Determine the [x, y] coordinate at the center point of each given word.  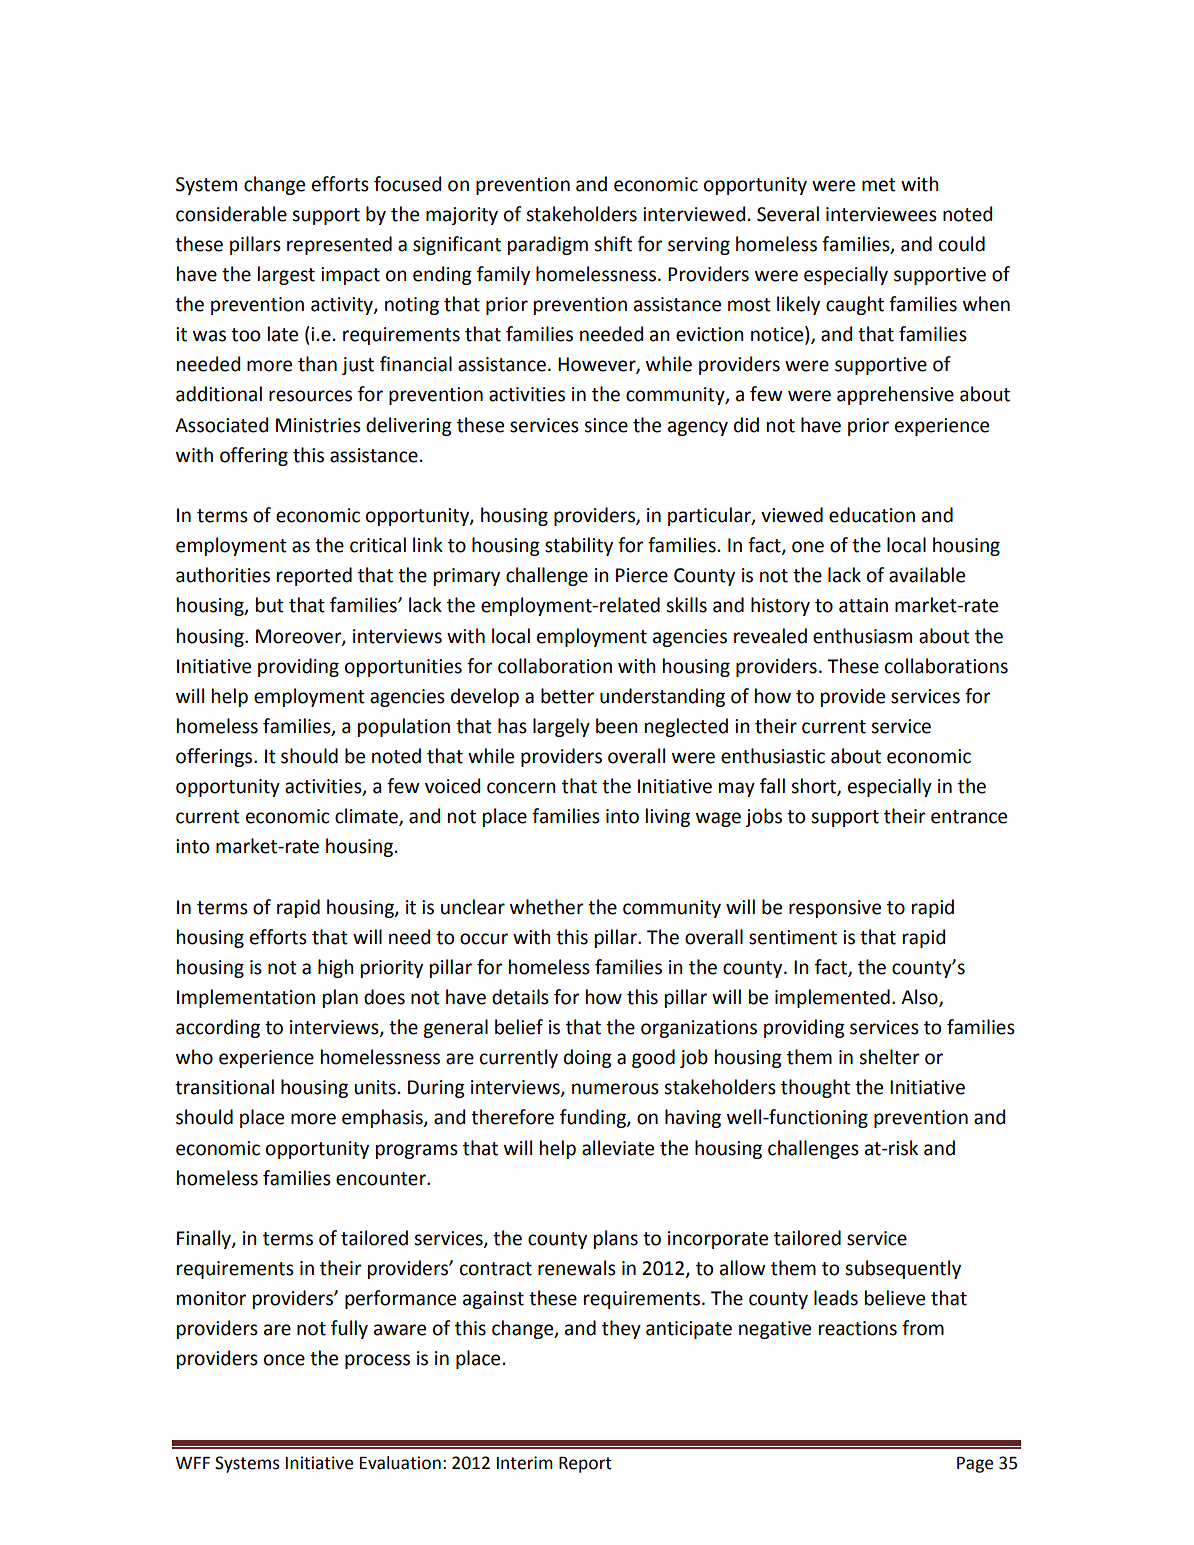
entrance [969, 817]
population [404, 727]
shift [613, 244]
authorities [223, 575]
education [872, 515]
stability [579, 546]
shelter [889, 1057]
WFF [193, 1463]
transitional [224, 1087]
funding [594, 1118]
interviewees [881, 214]
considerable [231, 214]
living [668, 817]
